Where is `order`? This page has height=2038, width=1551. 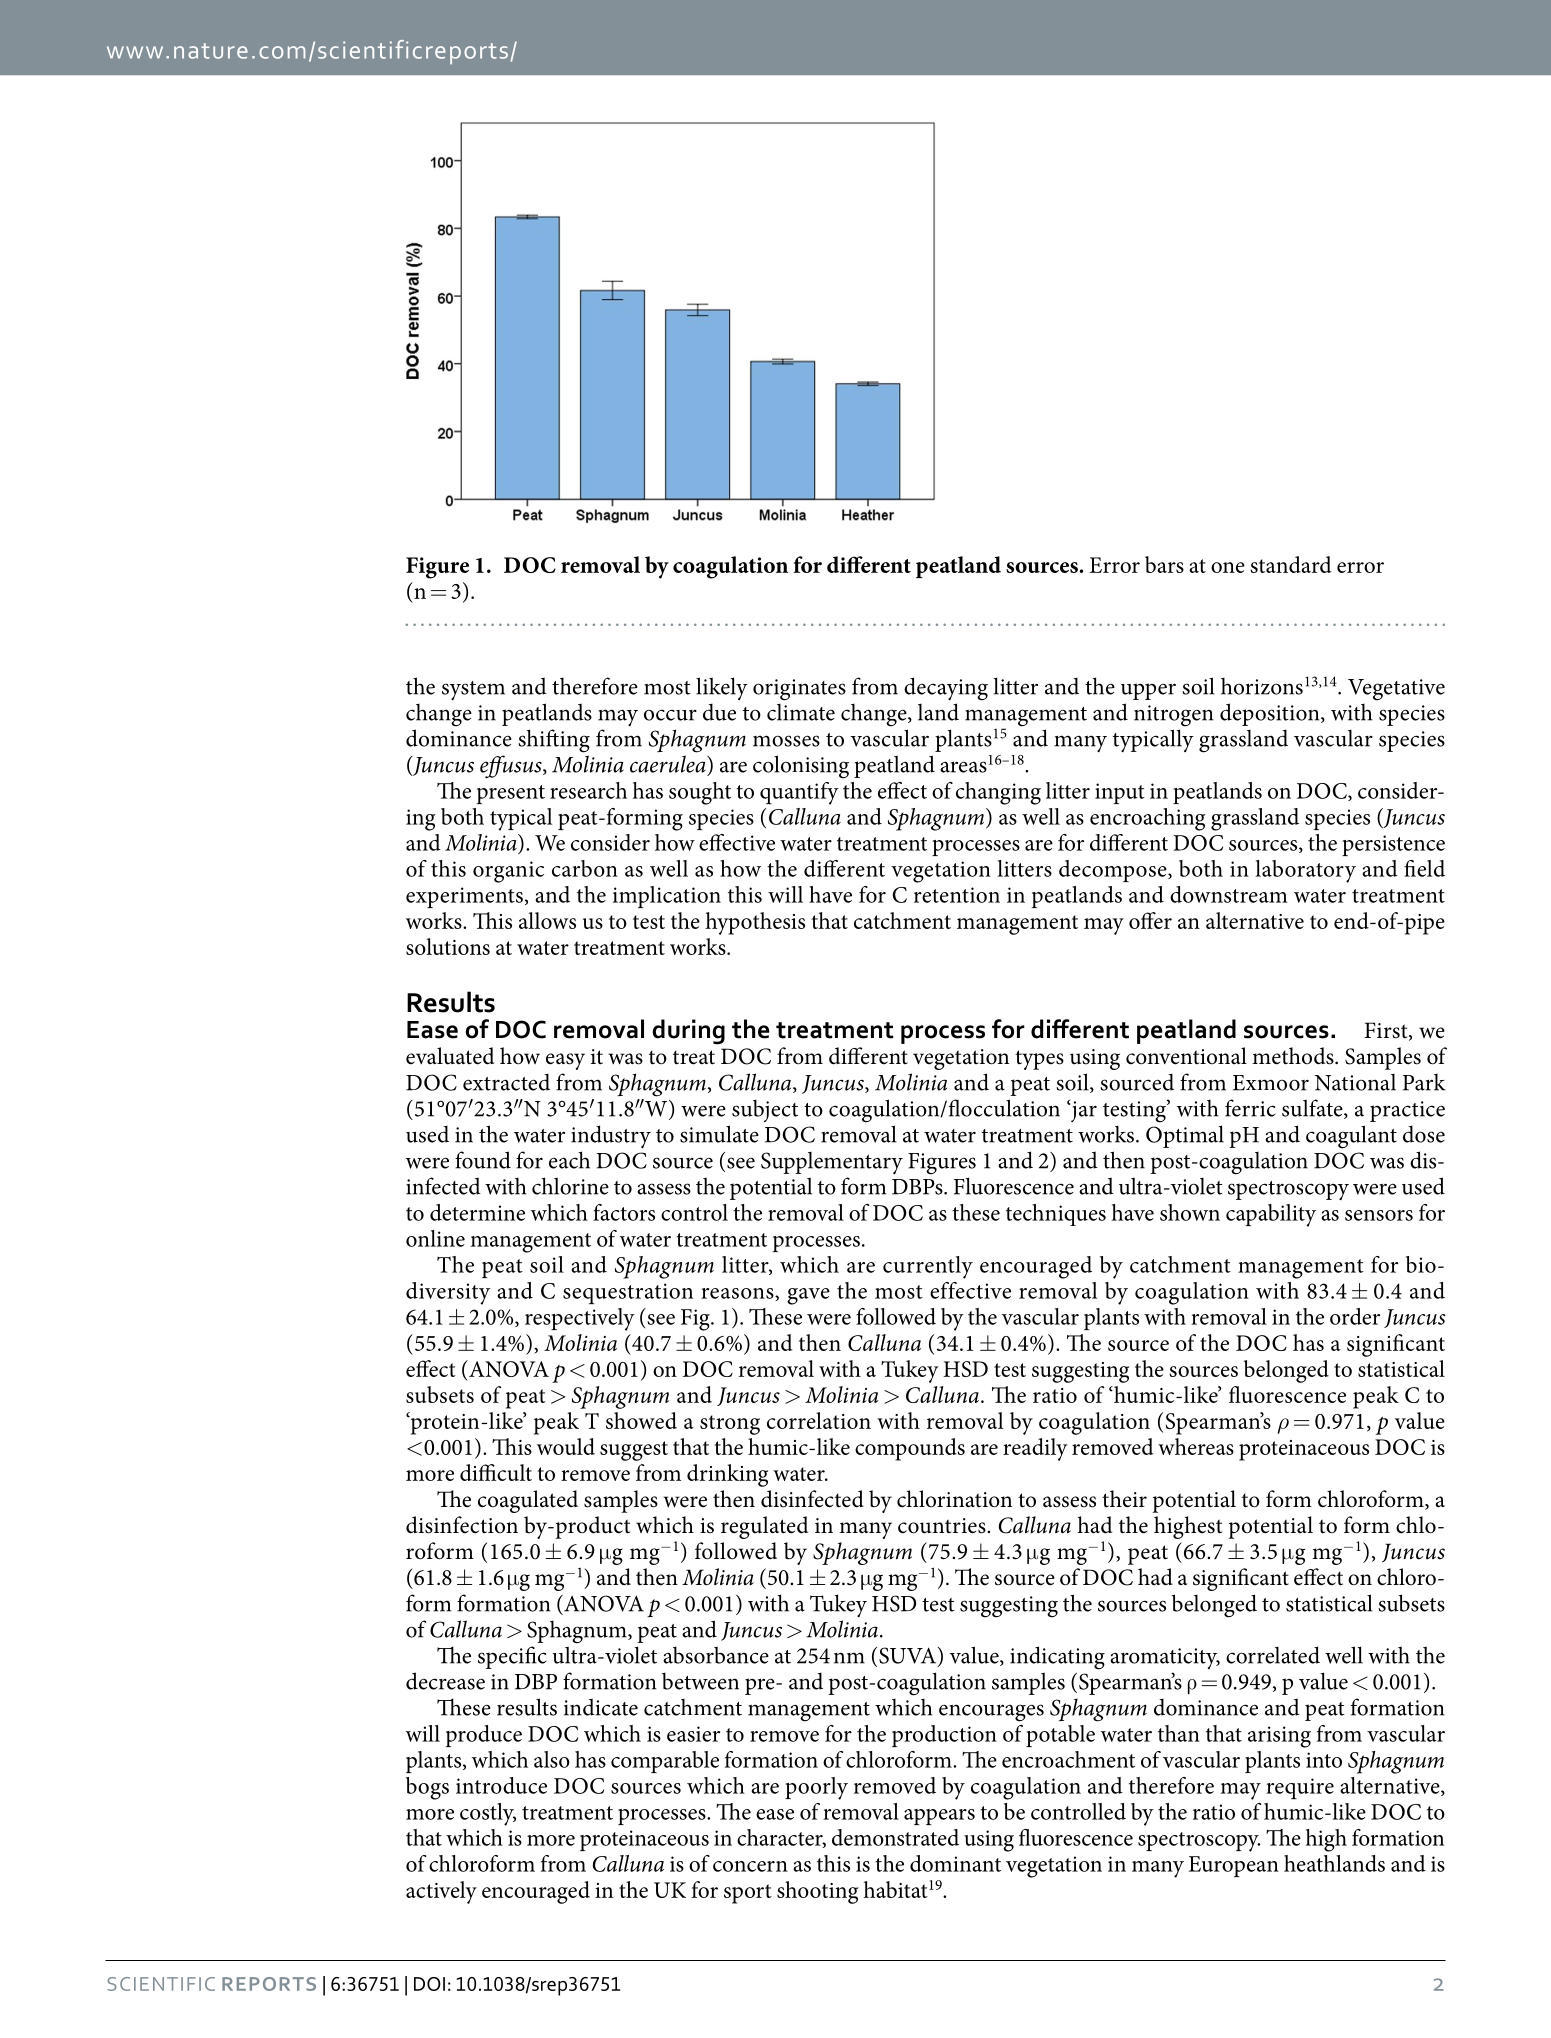
order is located at coordinates (1355, 1316).
